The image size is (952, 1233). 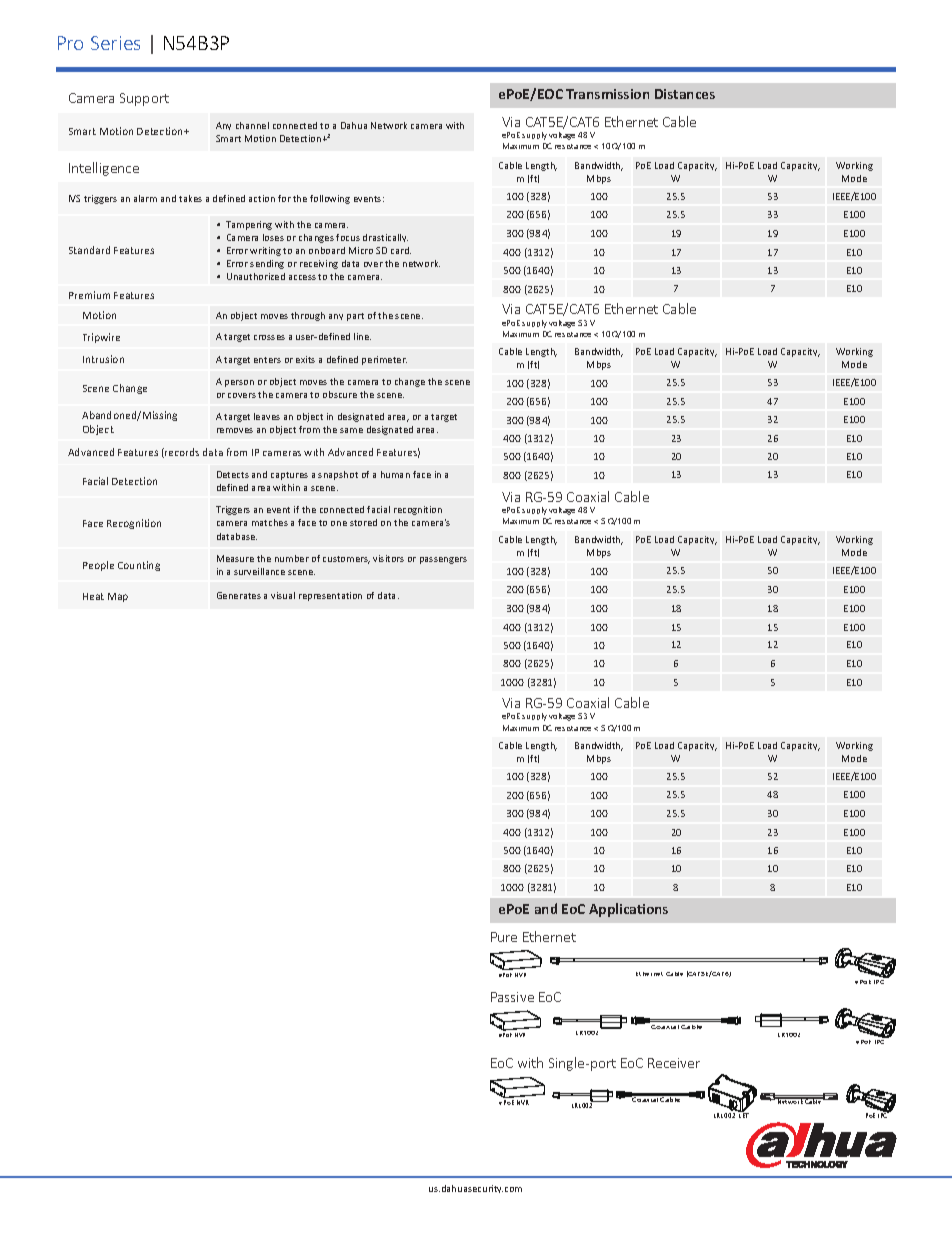 I want to click on visitors, so click(x=388, y=558).
